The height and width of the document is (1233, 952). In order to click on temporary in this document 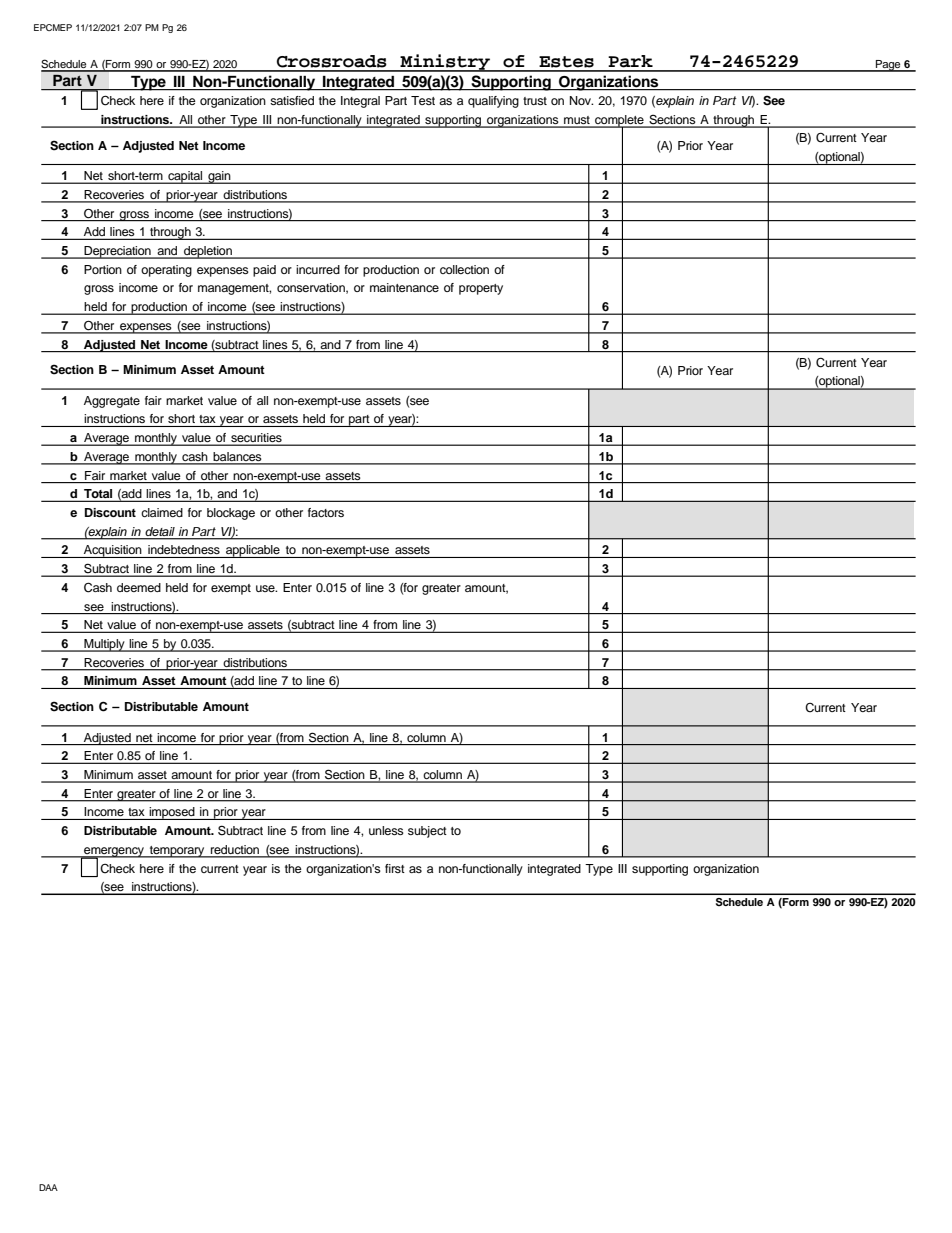, I will do `click(177, 852)`.
